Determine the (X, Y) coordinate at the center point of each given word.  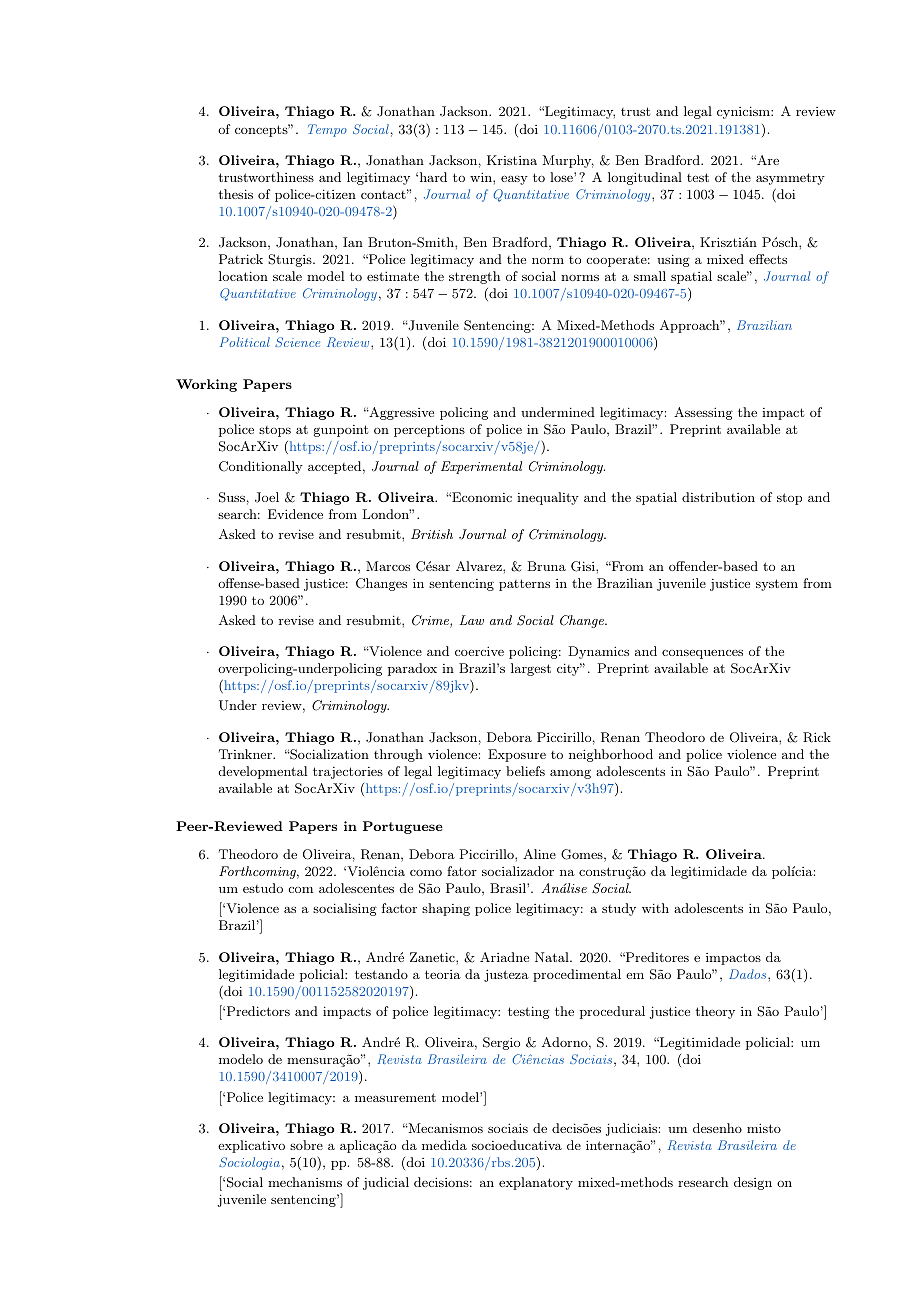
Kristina (512, 160)
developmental (263, 772)
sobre (306, 1145)
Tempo (327, 130)
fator (462, 871)
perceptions (429, 431)
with (655, 908)
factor (399, 908)
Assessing (703, 413)
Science (297, 342)
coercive (479, 651)
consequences (702, 654)
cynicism (744, 112)
